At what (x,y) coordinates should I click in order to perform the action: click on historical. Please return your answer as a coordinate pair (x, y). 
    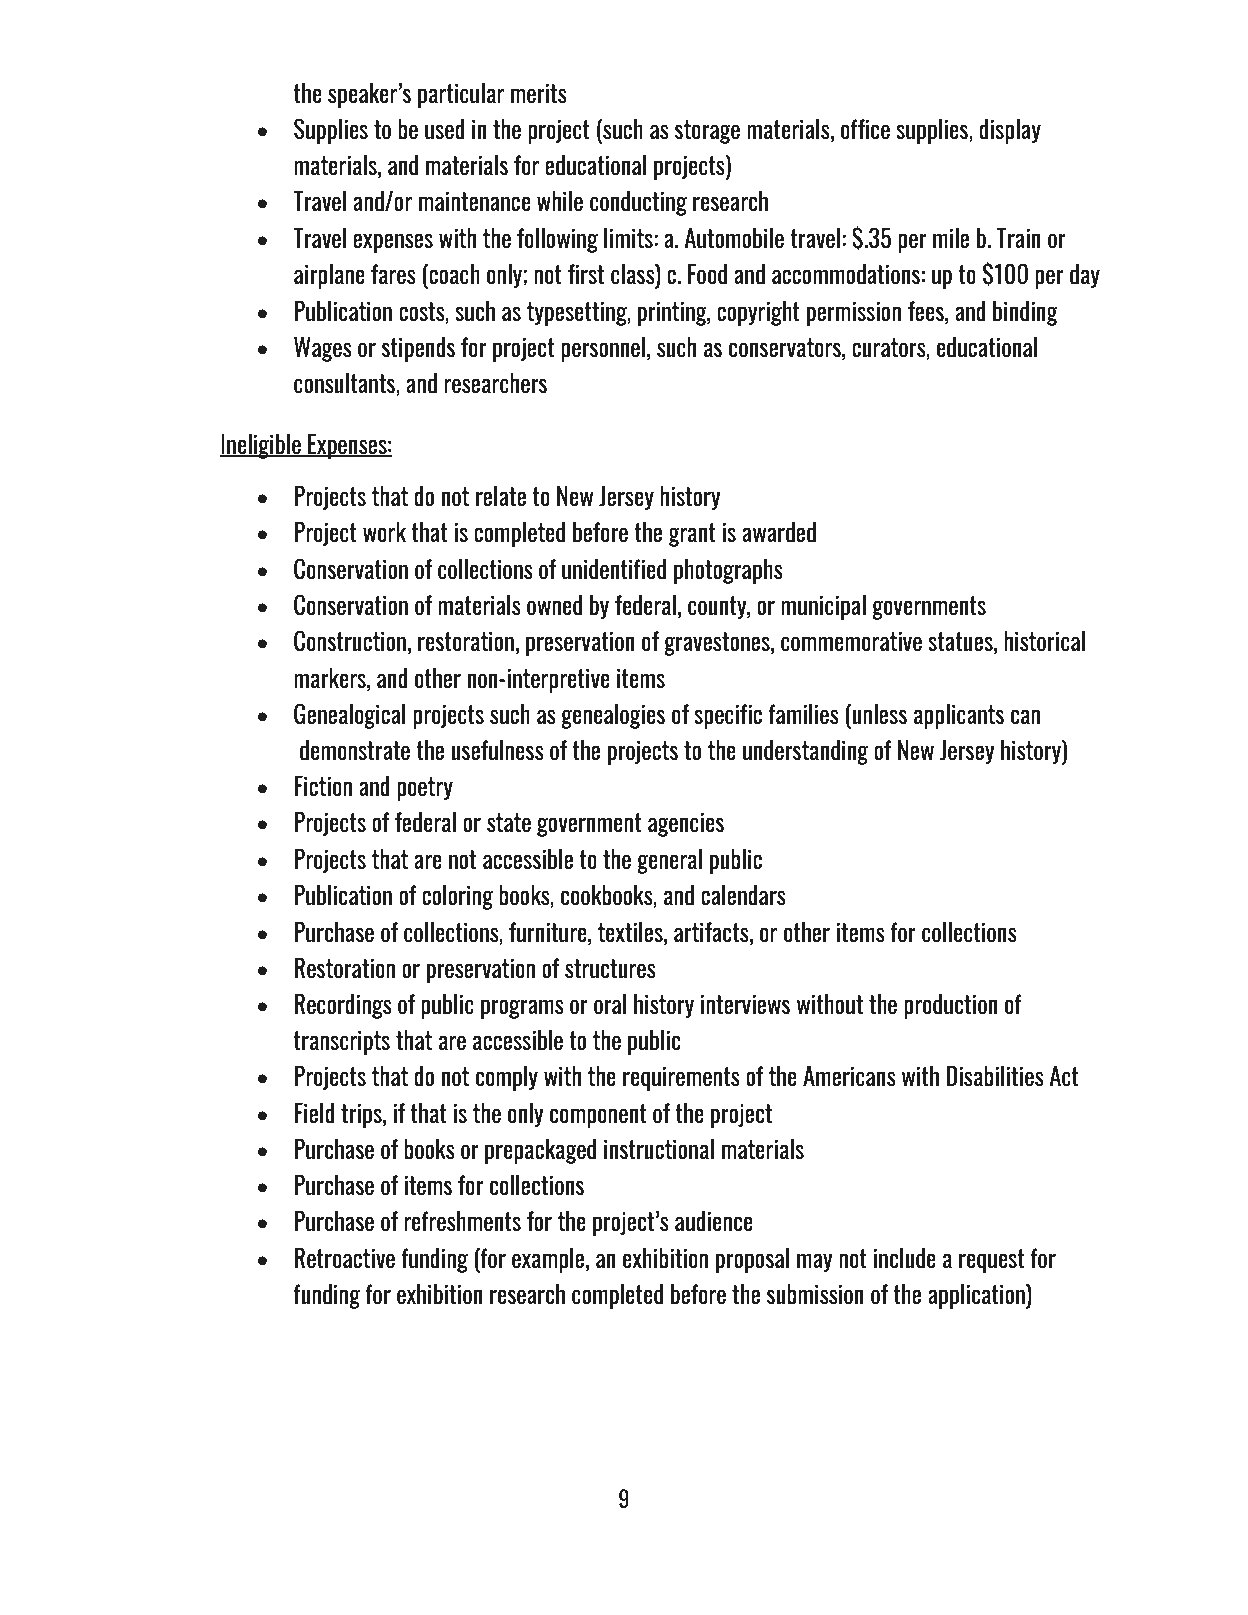
    Looking at the image, I should click on (1044, 641).
